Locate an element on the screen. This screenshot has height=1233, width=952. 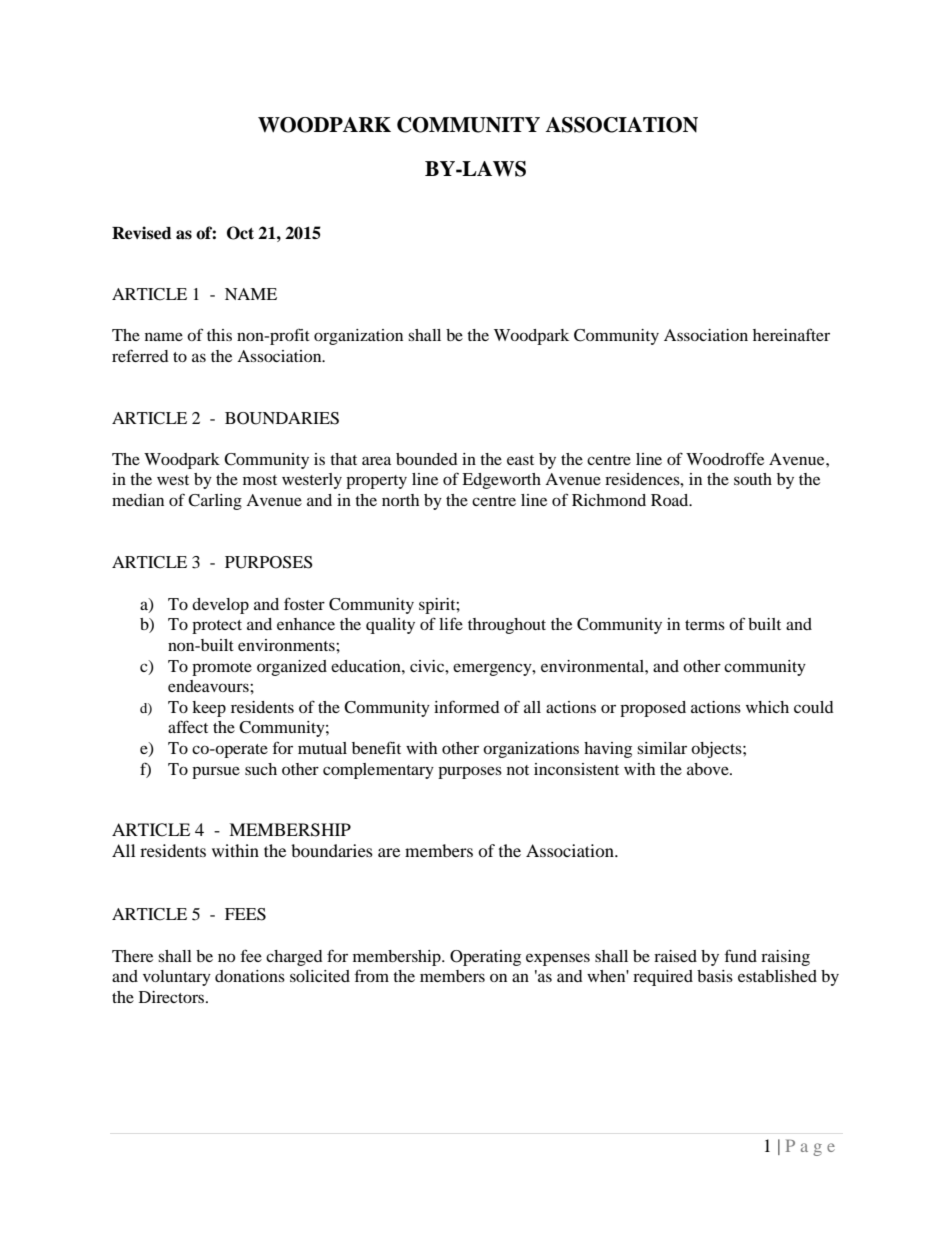
donations is located at coordinates (250, 976).
